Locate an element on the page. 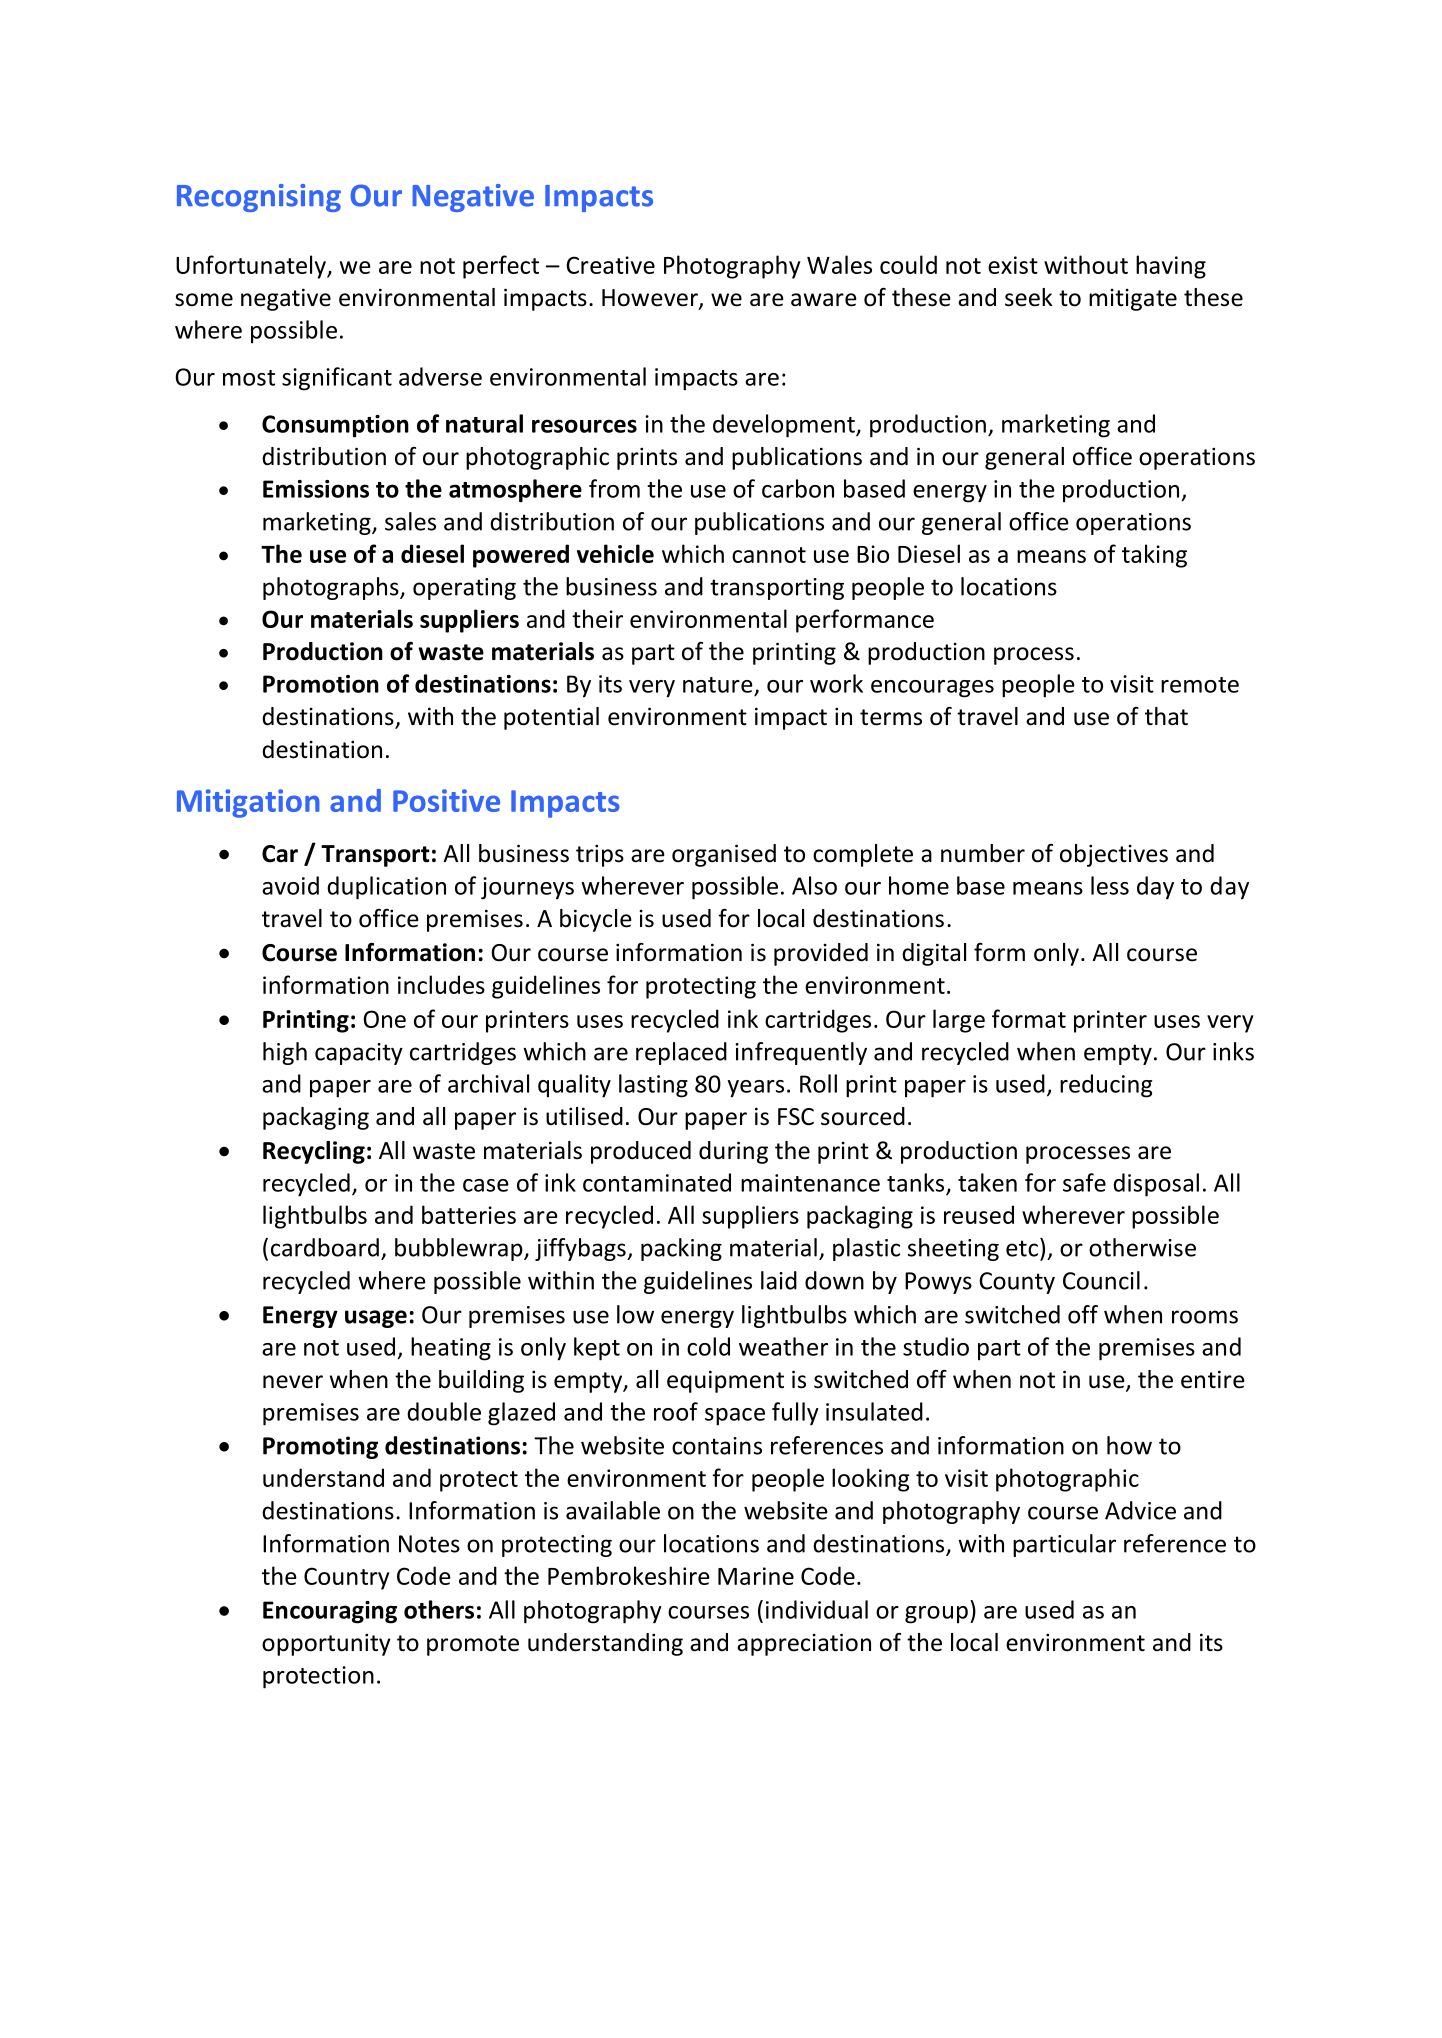 The width and height of the document is (1442, 2038). organised is located at coordinates (724, 855).
